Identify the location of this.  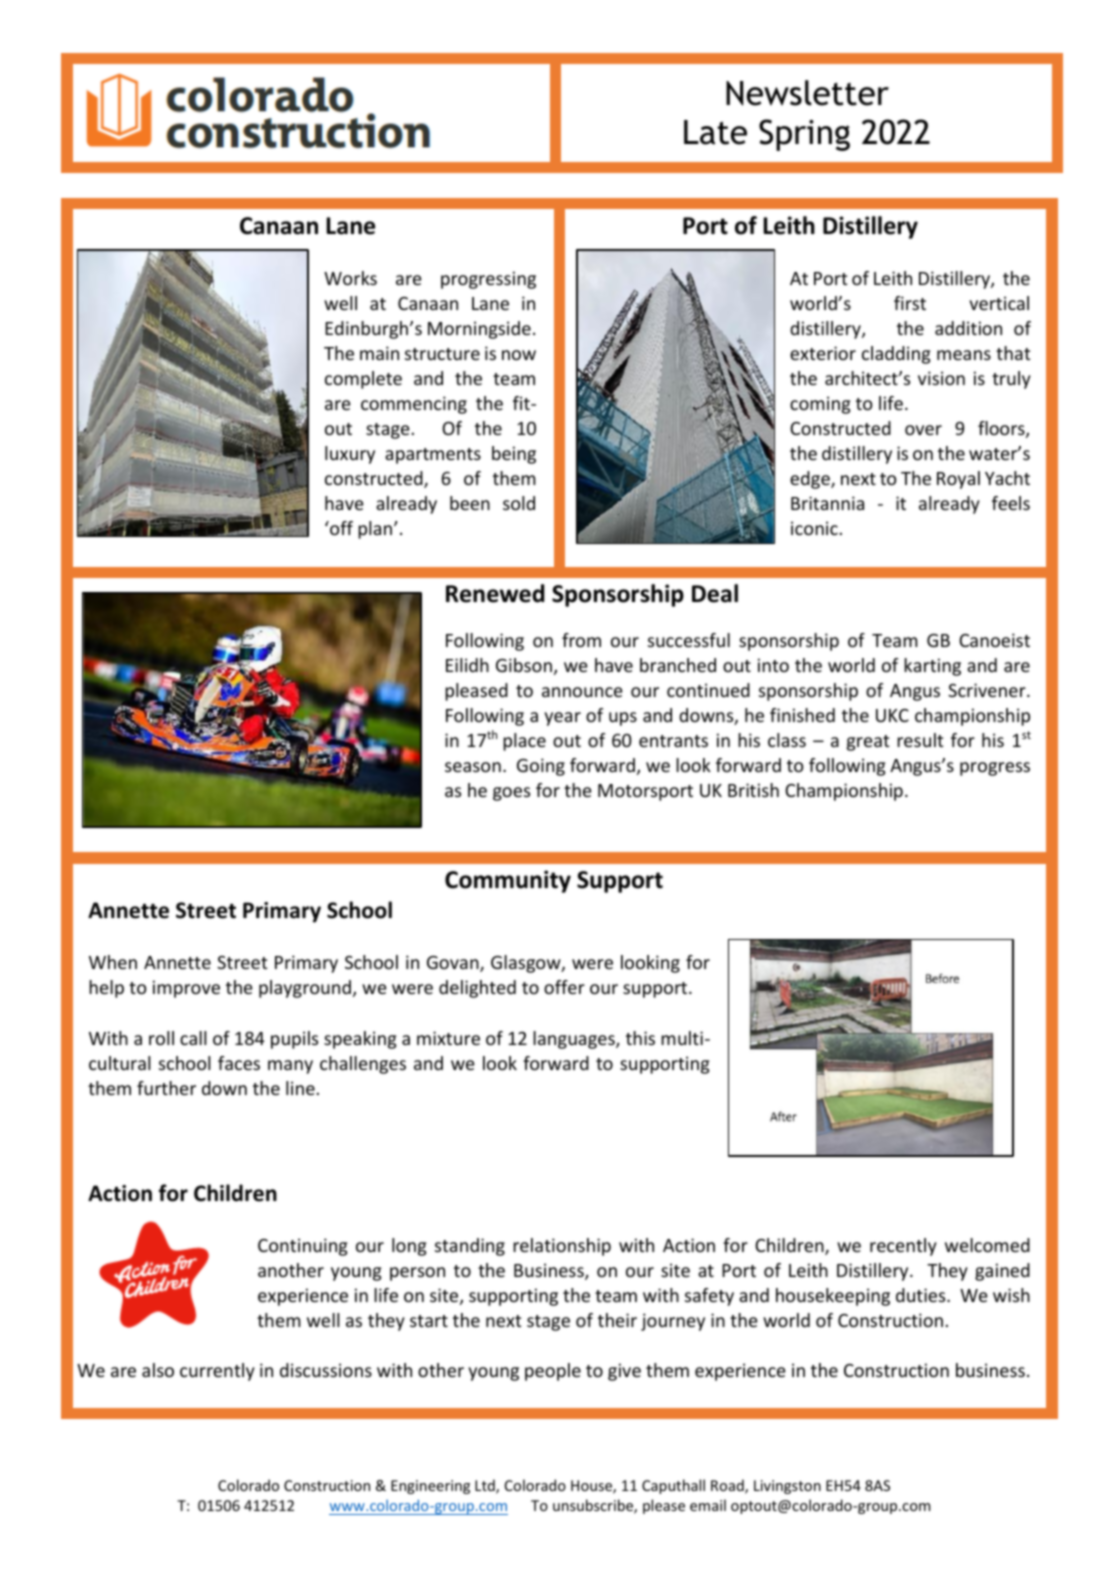
(640, 1038).
